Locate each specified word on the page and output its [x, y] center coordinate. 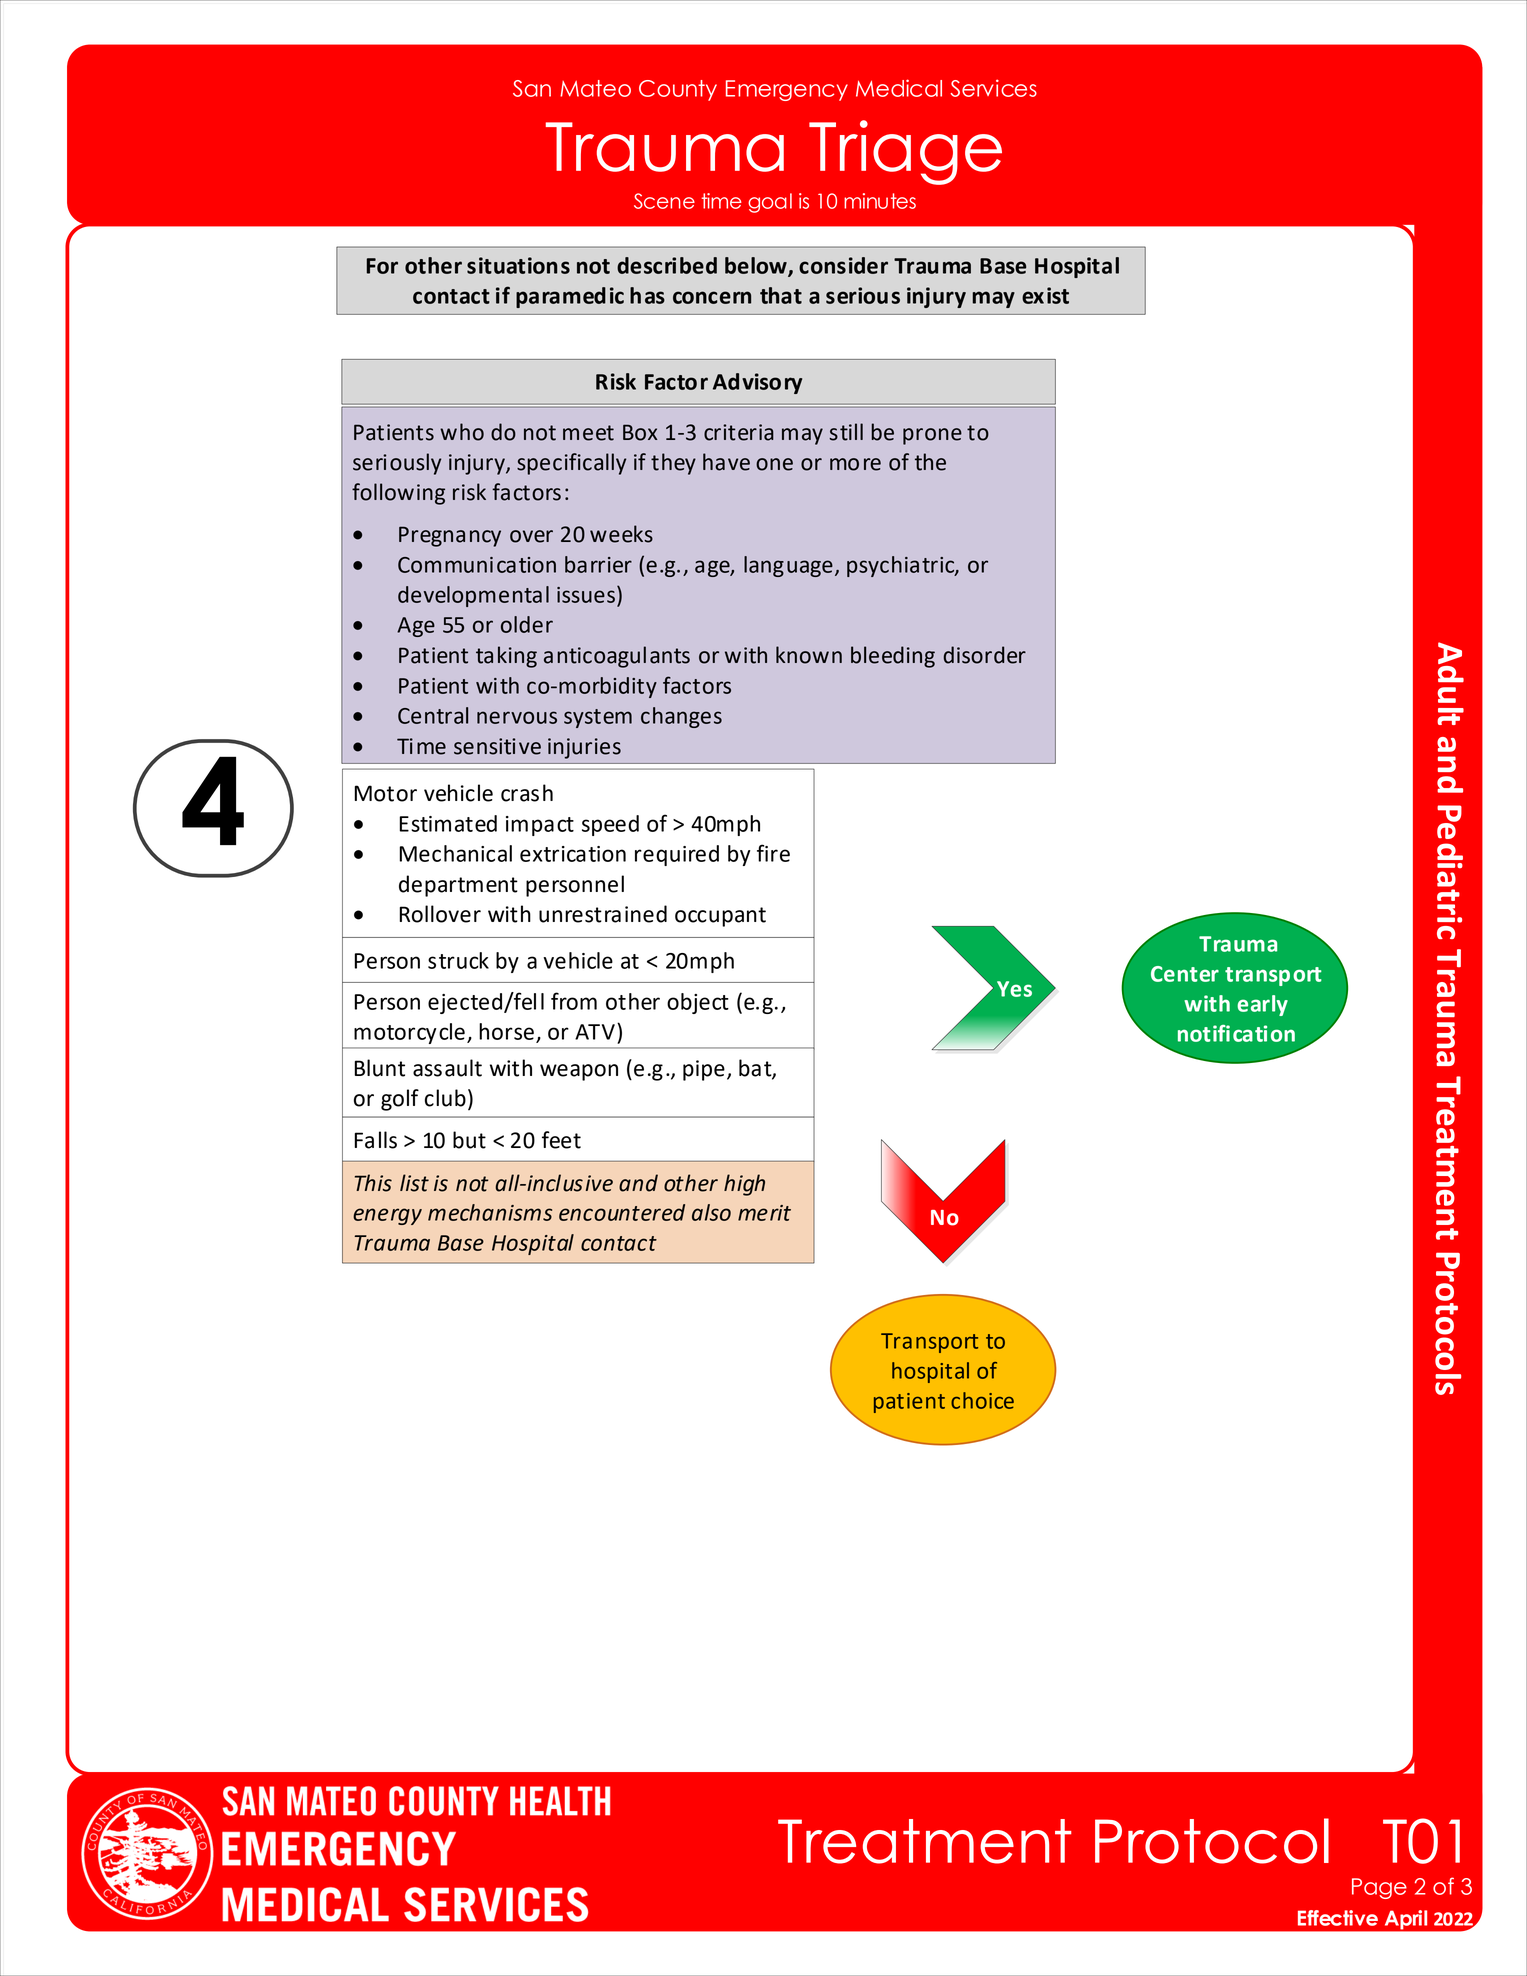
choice [982, 1400]
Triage [905, 152]
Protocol [1212, 1841]
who [462, 432]
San [532, 88]
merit [764, 1213]
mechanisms [490, 1212]
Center [1185, 974]
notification [1236, 1033]
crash [527, 793]
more [855, 464]
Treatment [925, 1841]
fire [773, 853]
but [469, 1140]
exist [1045, 295]
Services [993, 88]
